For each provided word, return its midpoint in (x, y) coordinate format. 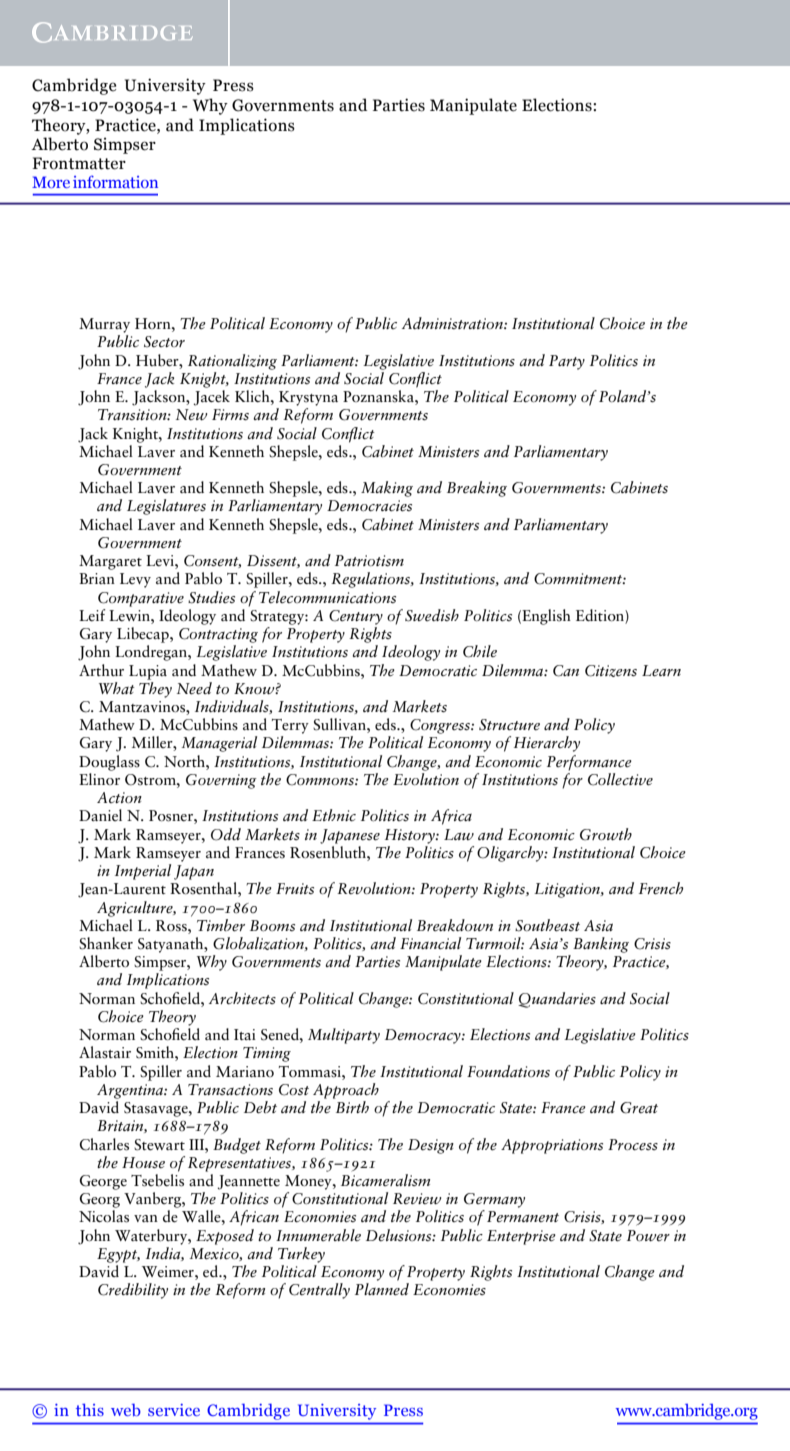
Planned (382, 1289)
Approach (346, 1091)
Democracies (369, 506)
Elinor (99, 779)
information (115, 181)
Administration (453, 323)
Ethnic (334, 815)
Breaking (477, 489)
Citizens (611, 671)
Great (639, 1108)
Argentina (131, 1091)
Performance (589, 763)
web (126, 1409)
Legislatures (166, 507)
